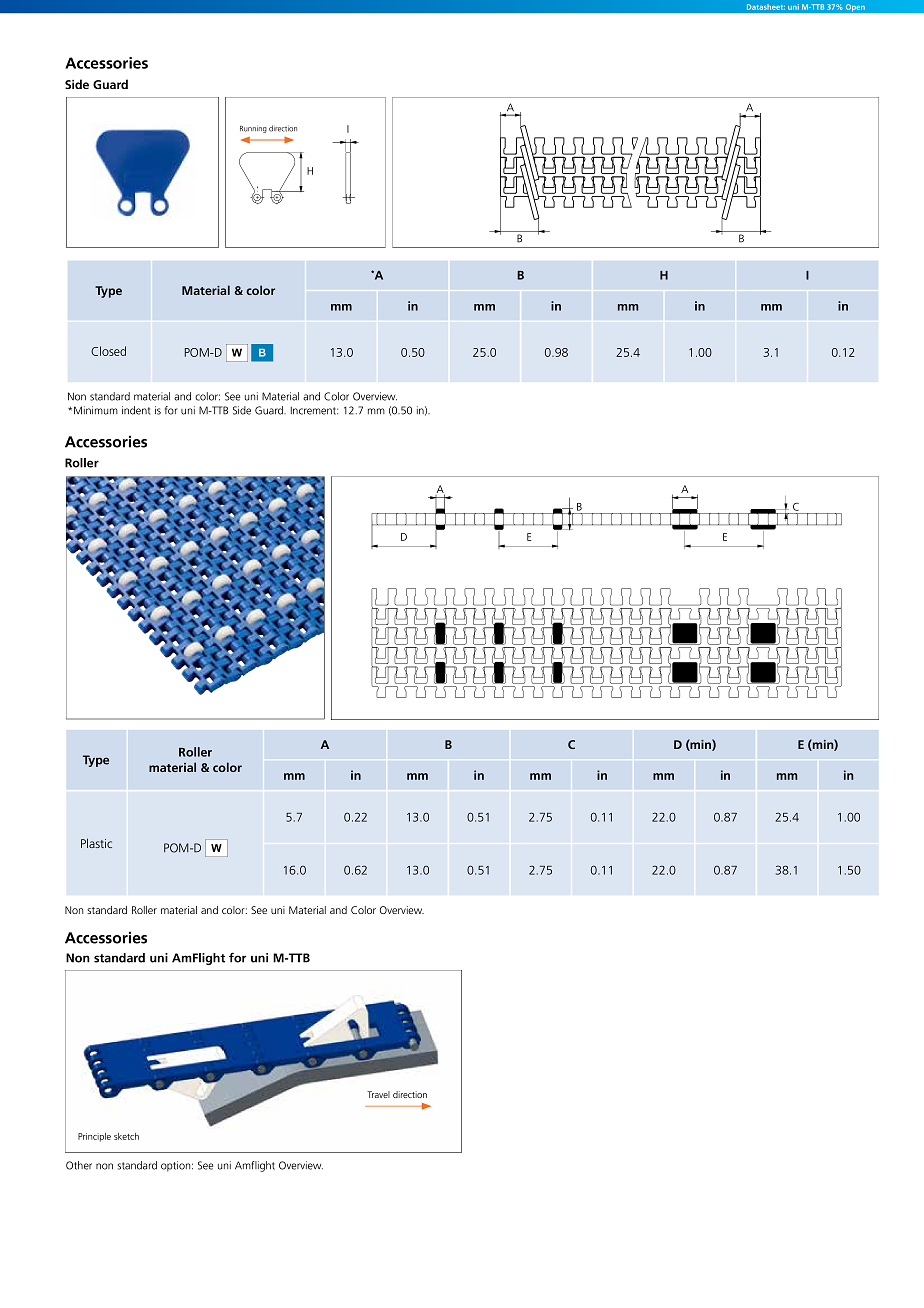 This document has height=1308, width=924. I want to click on Running, so click(253, 129).
